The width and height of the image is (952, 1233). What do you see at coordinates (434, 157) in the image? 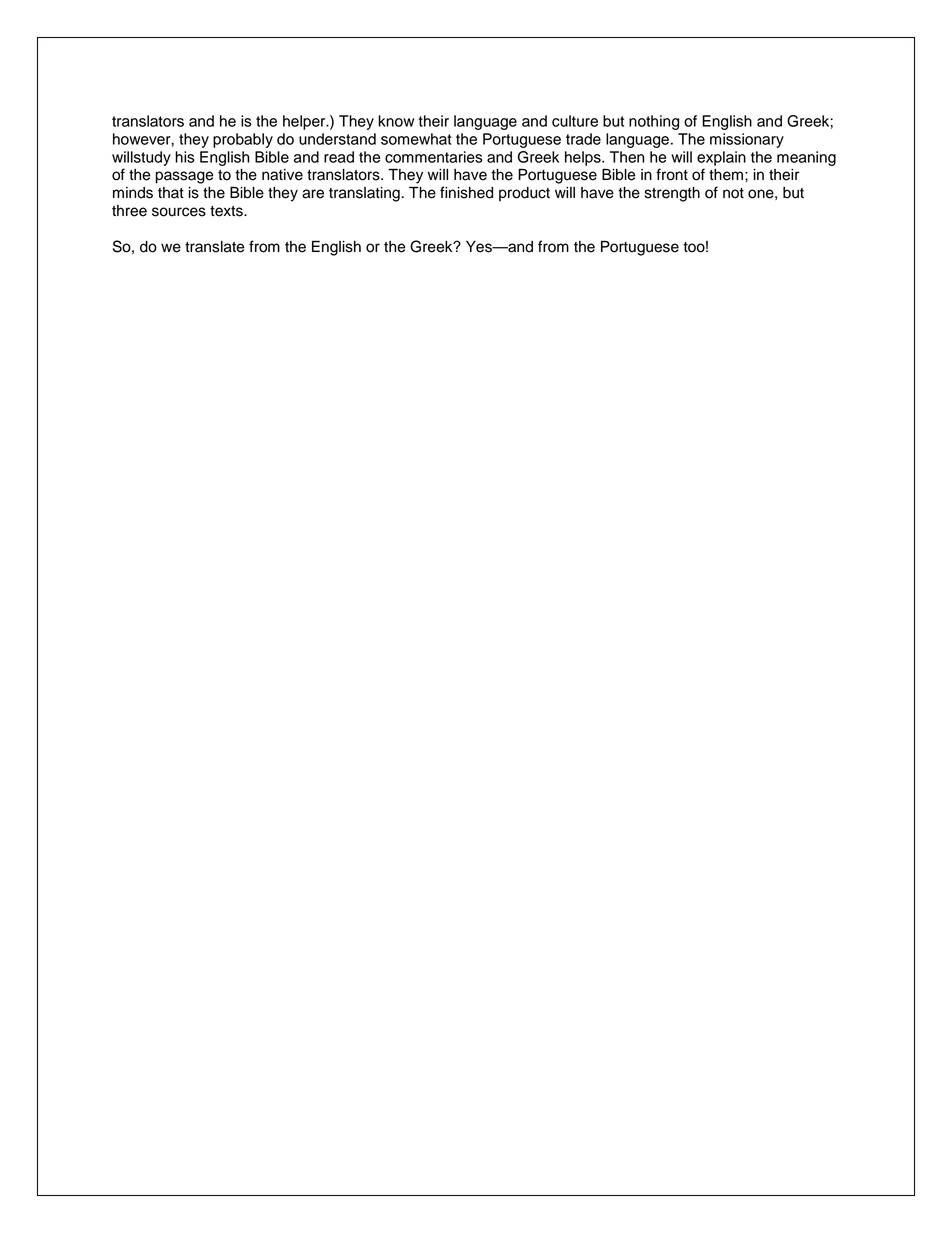
I see `commentaries` at bounding box center [434, 157].
